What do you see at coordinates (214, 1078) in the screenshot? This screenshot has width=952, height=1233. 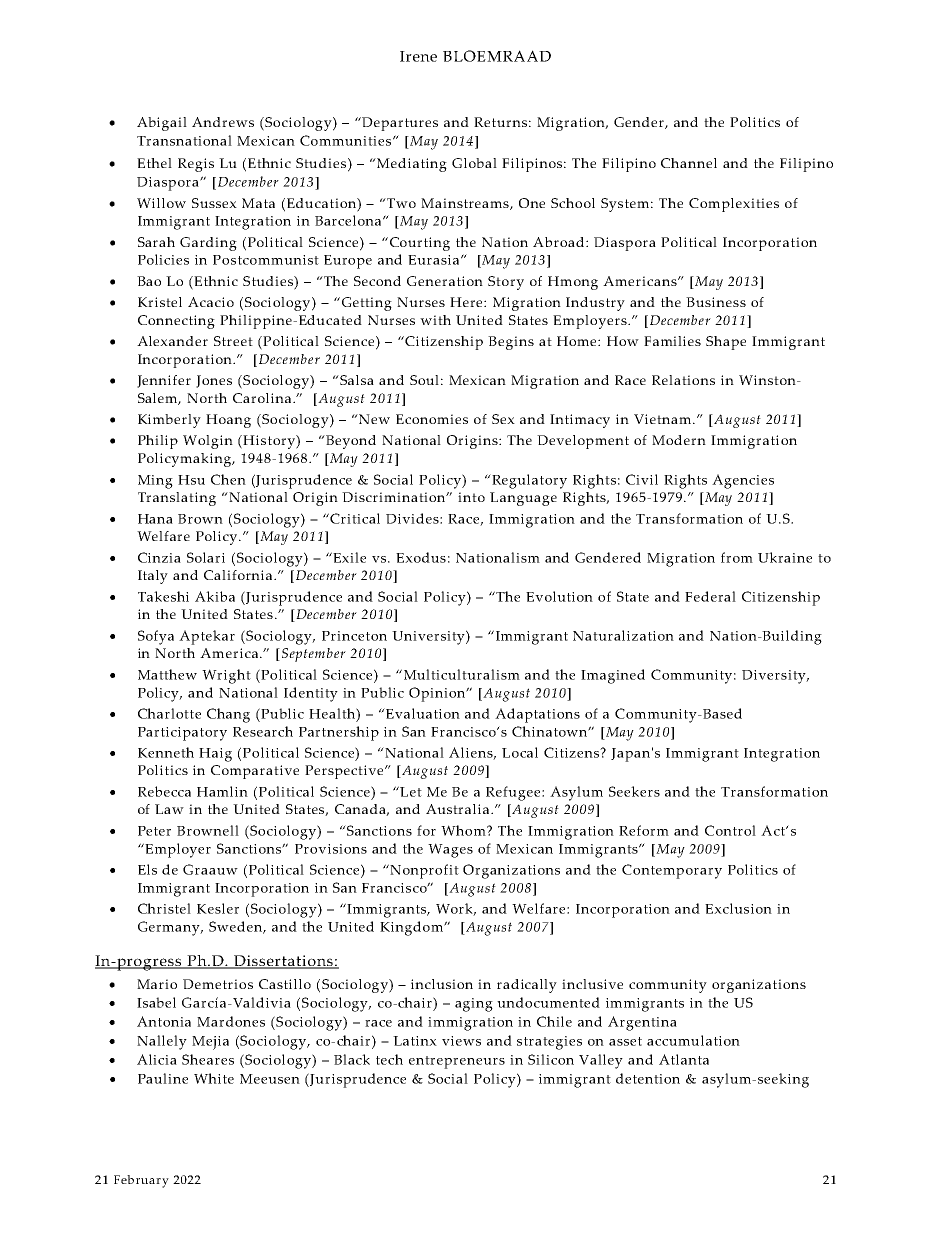 I see `White` at bounding box center [214, 1078].
